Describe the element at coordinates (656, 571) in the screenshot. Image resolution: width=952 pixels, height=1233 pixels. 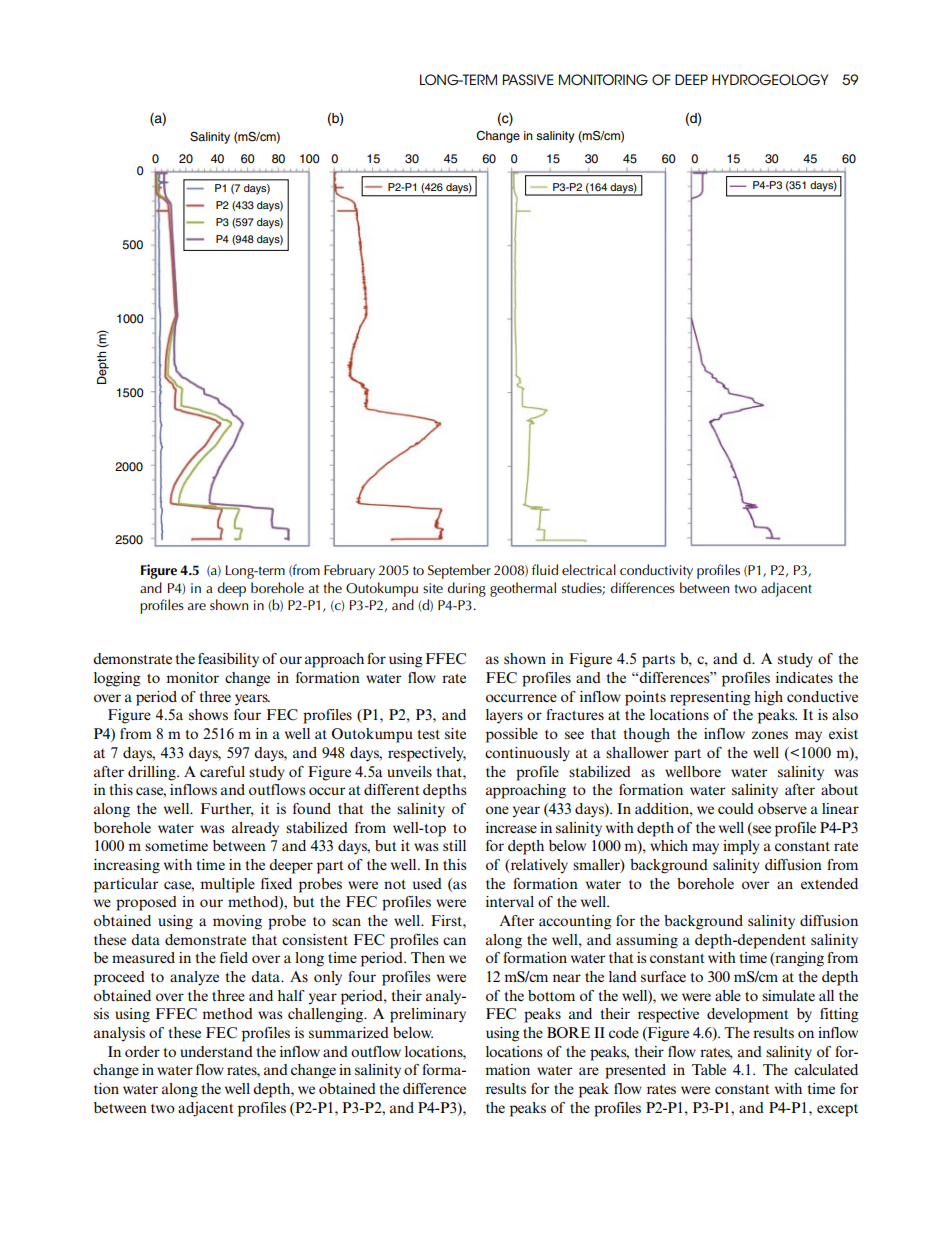
I see `conductivity` at that location.
